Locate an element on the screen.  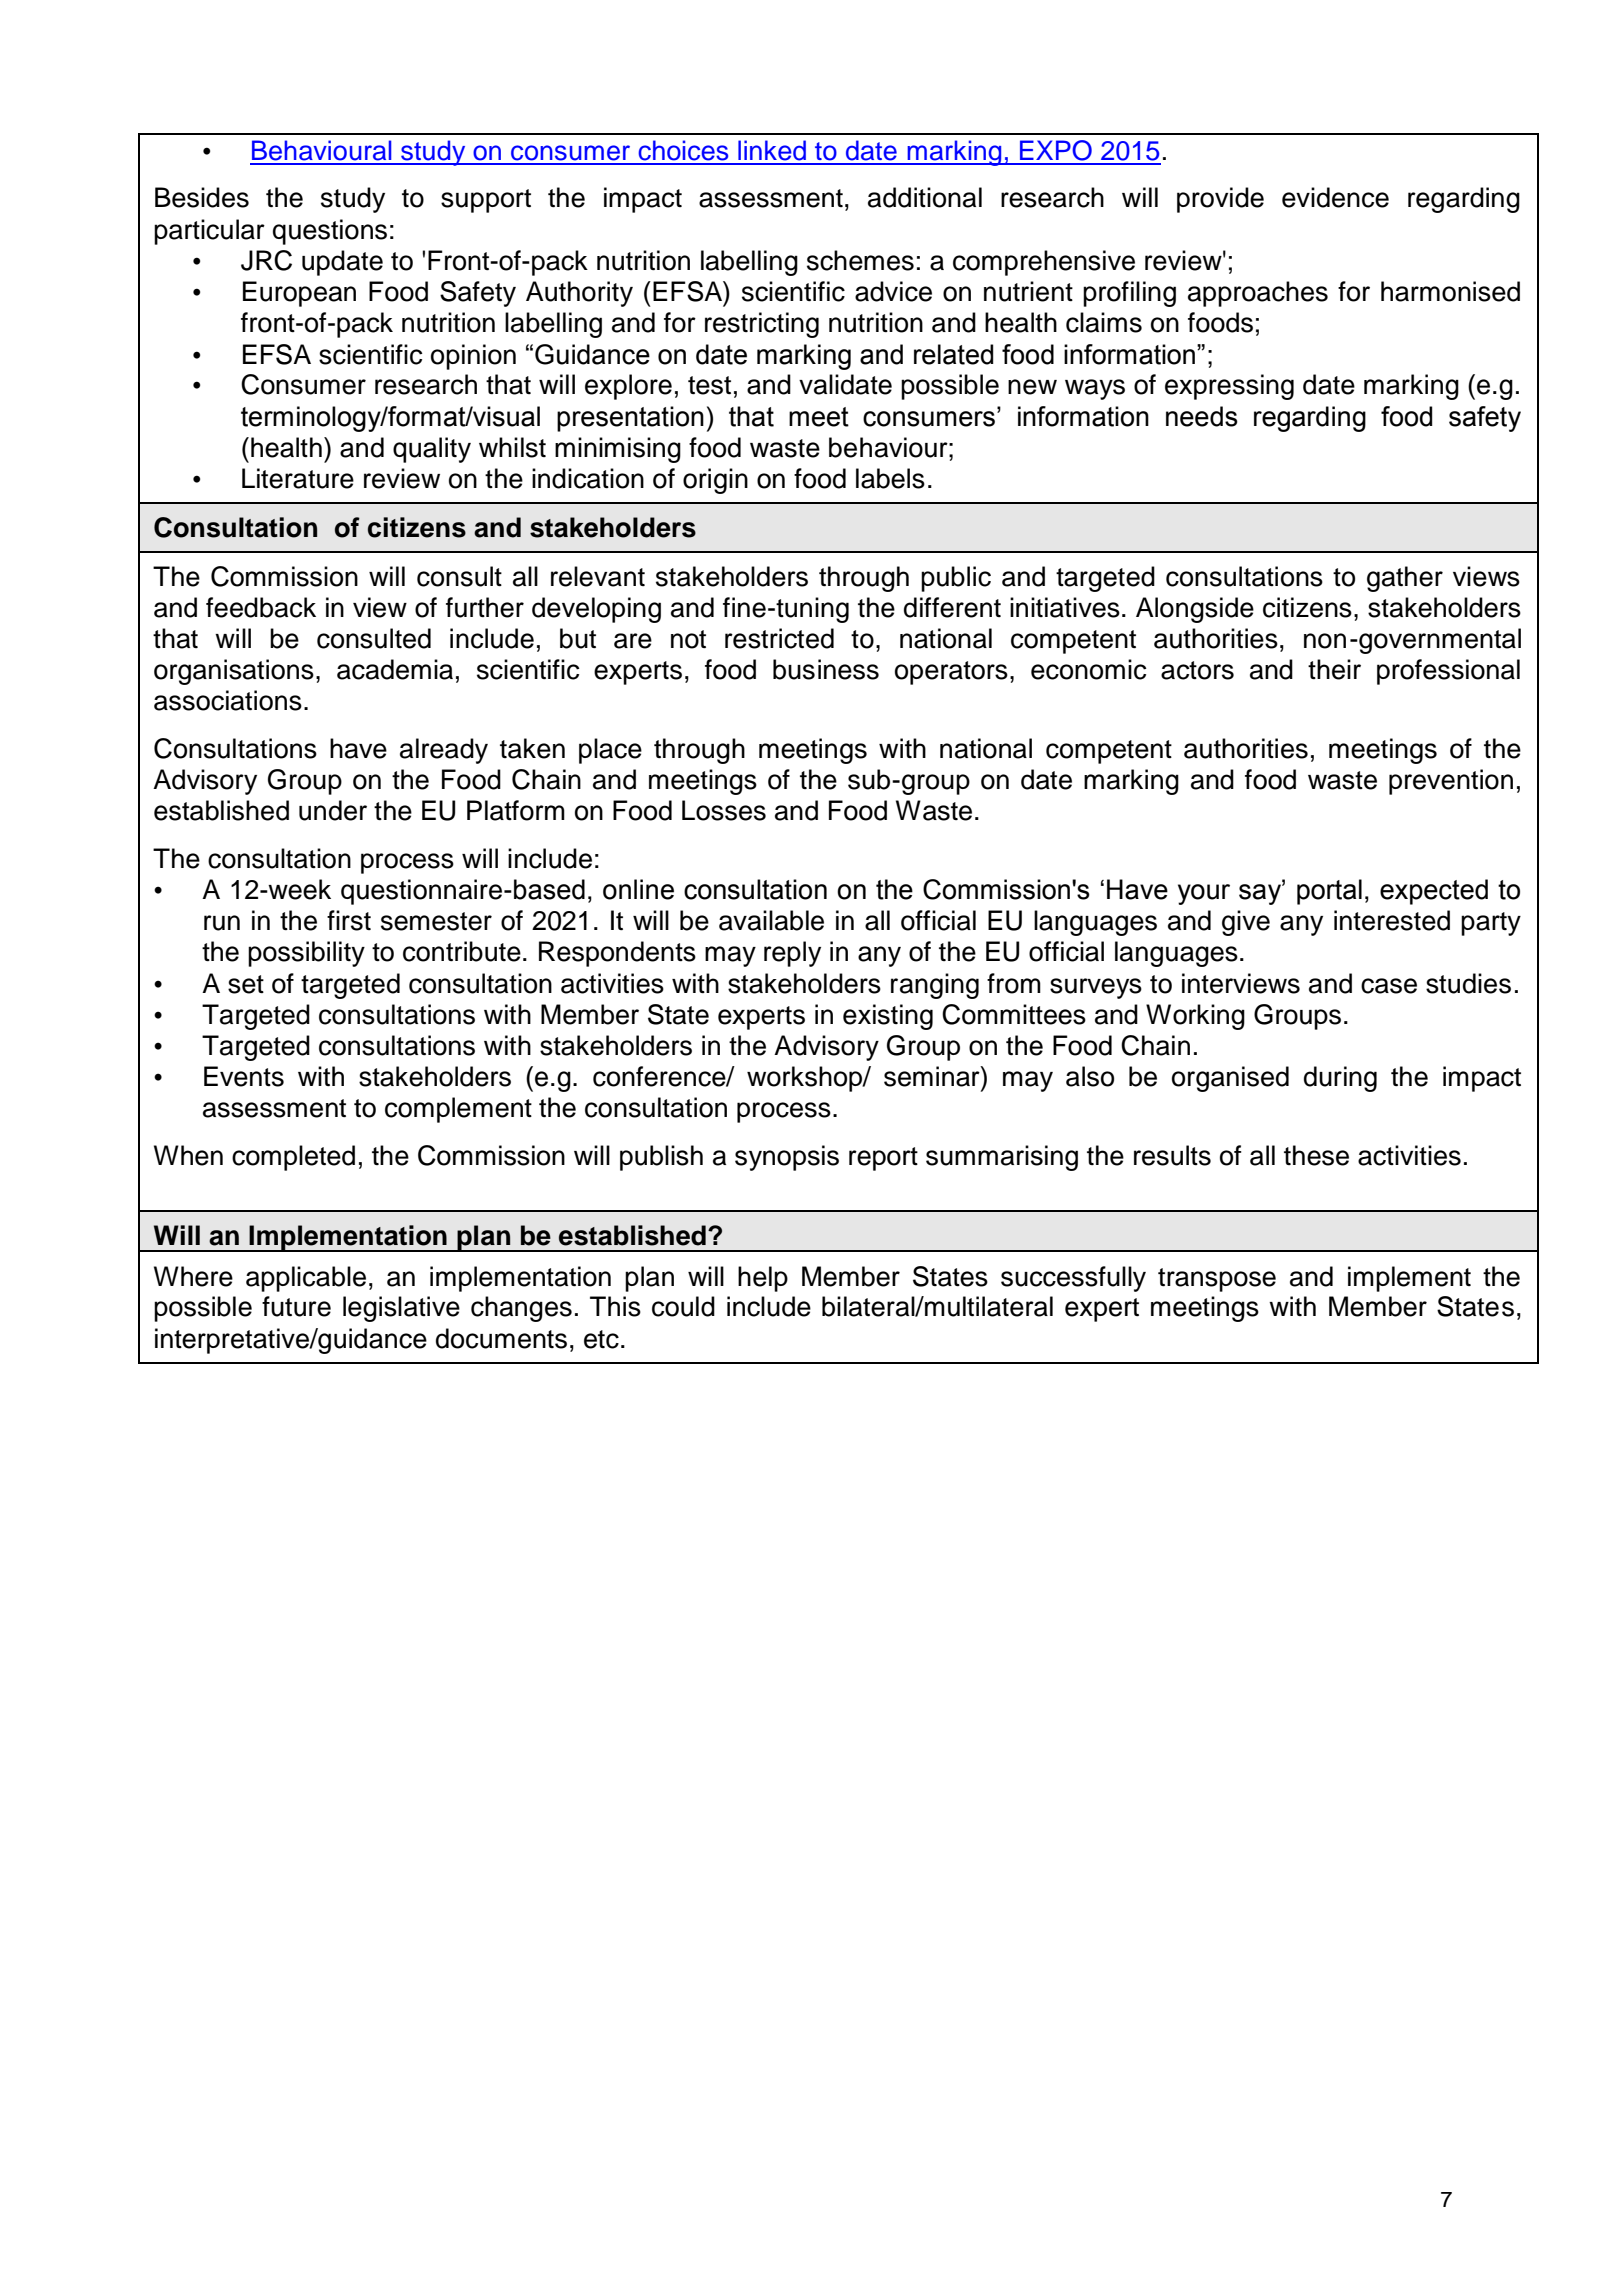
gather is located at coordinates (1405, 579).
